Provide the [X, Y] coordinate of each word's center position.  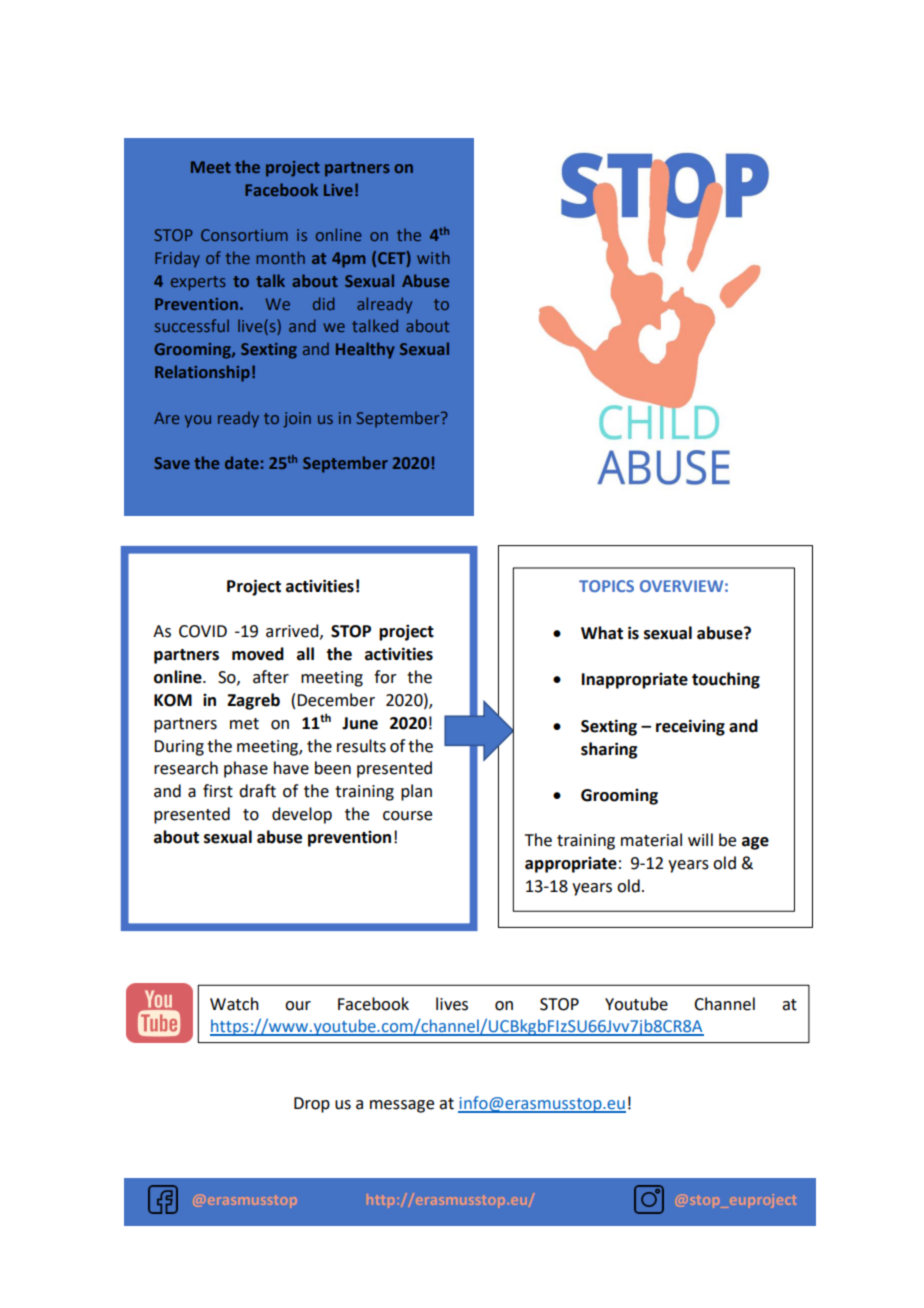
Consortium [244, 235]
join [297, 420]
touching [726, 680]
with [433, 257]
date [242, 462]
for [385, 677]
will [700, 839]
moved [258, 654]
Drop [312, 1105]
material [651, 840]
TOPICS [606, 586]
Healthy [365, 350]
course [407, 816]
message [402, 1106]
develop [302, 815]
